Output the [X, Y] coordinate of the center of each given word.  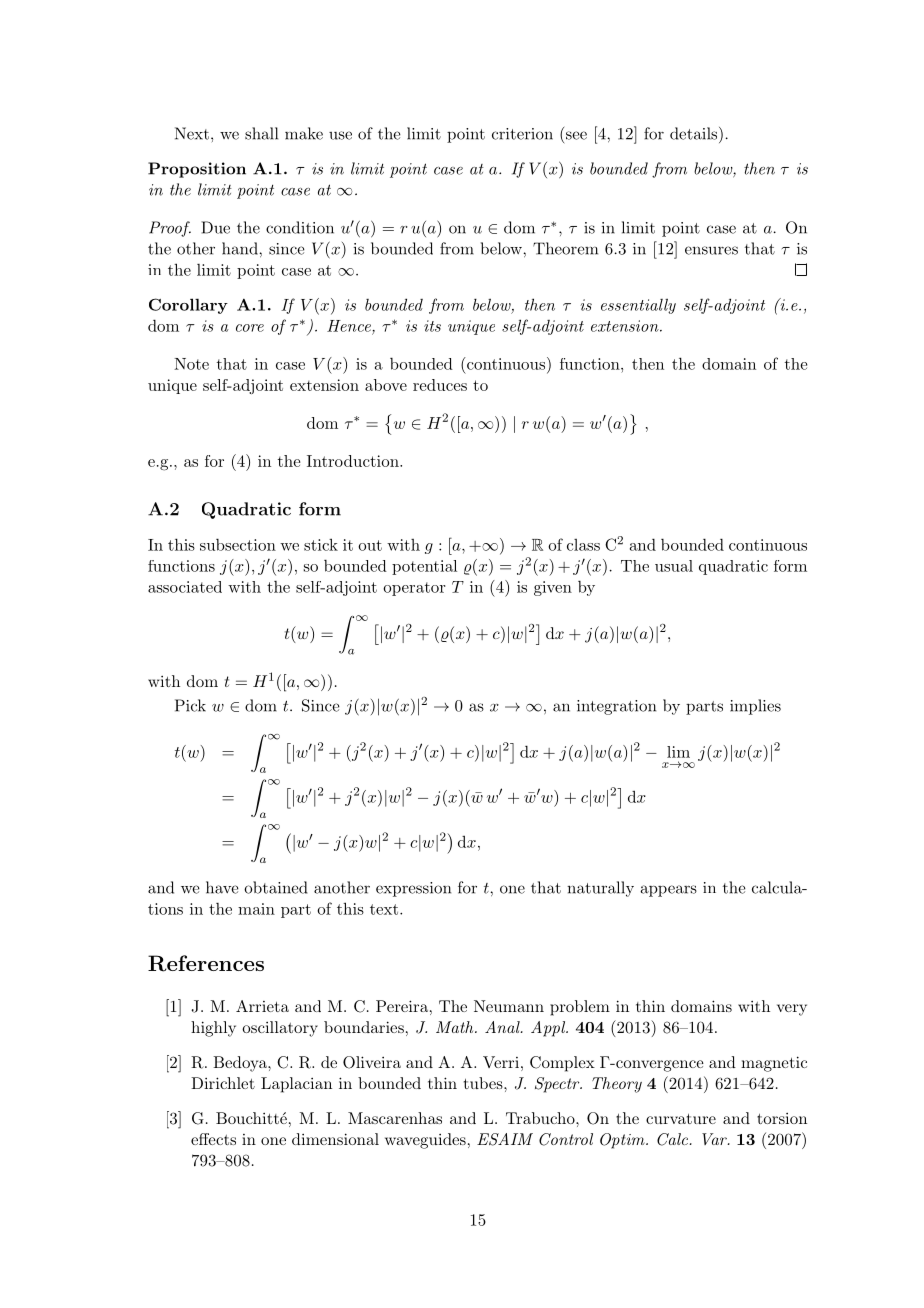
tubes [484, 1083]
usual [674, 566]
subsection [238, 544]
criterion [522, 134]
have [222, 887]
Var [715, 1139]
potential [424, 567]
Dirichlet [223, 1083]
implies [755, 707]
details [693, 133]
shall [261, 133]
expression [413, 889]
